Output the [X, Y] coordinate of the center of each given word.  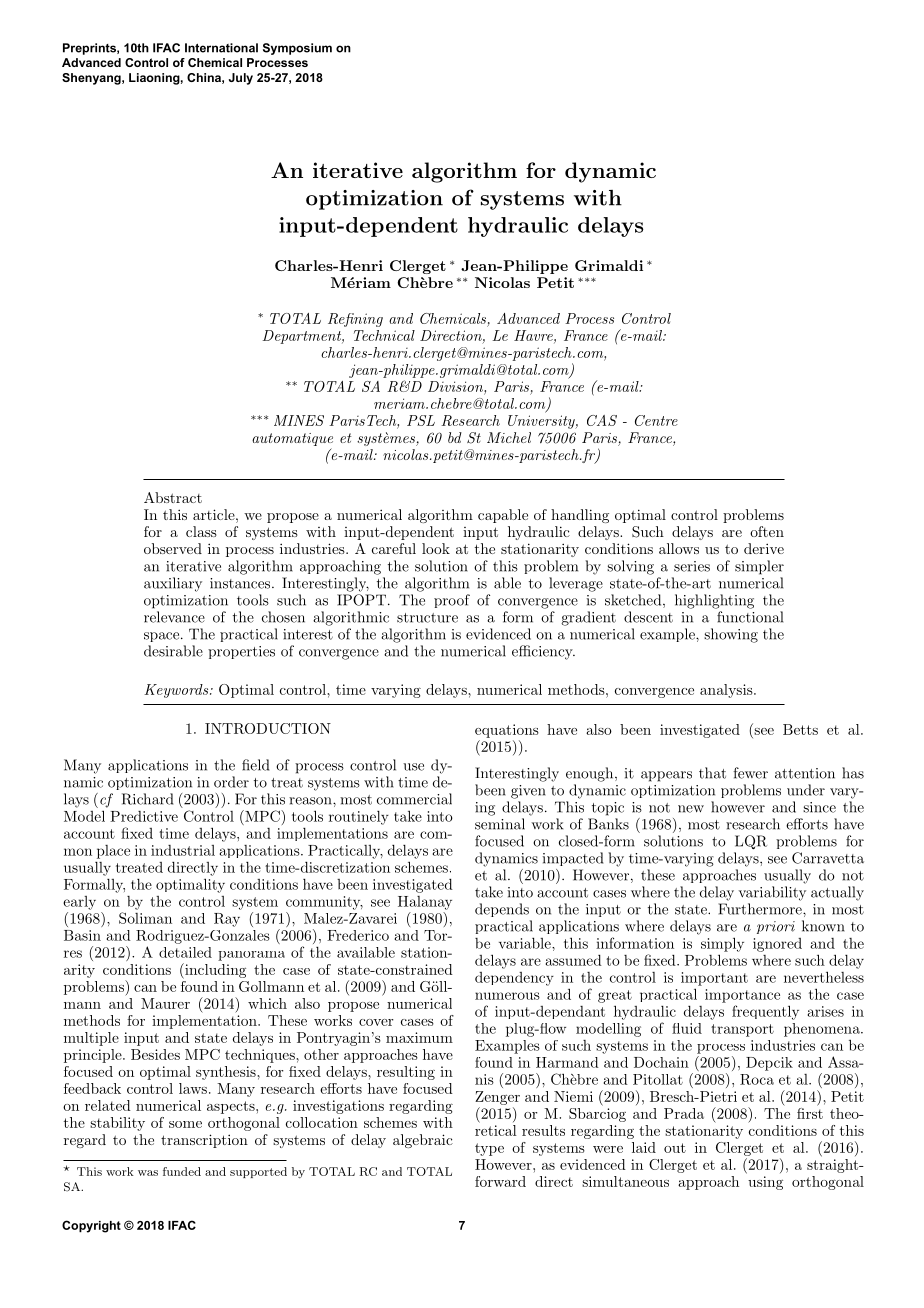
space [163, 637]
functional [750, 617]
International [221, 48]
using [765, 1183]
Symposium [297, 49]
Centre [656, 420]
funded [182, 1171]
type [489, 1149]
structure [427, 618]
